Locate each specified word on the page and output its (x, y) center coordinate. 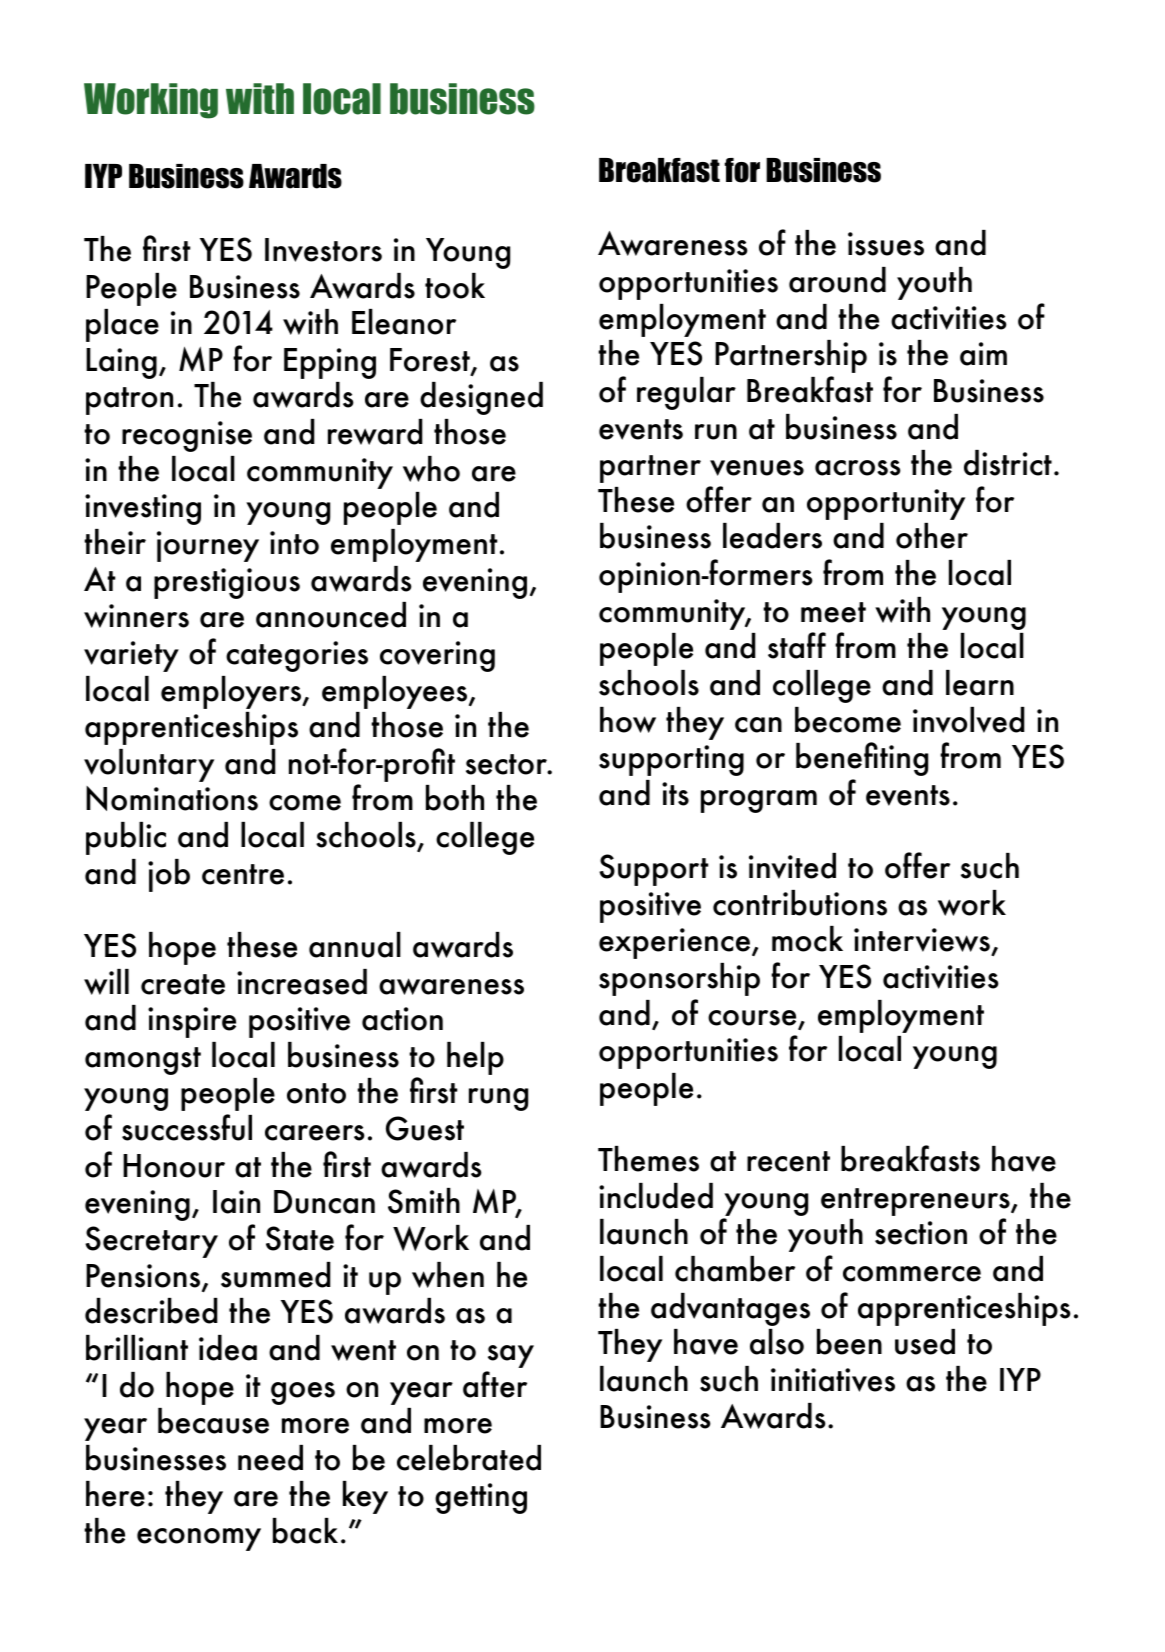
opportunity (886, 504)
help (475, 1058)
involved (969, 720)
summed (276, 1275)
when (448, 1275)
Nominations (172, 798)
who (431, 469)
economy (199, 1539)
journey (208, 546)
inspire (192, 1022)
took (455, 286)
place (122, 325)
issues (886, 244)
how (628, 720)
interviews (923, 941)
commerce (912, 1274)
